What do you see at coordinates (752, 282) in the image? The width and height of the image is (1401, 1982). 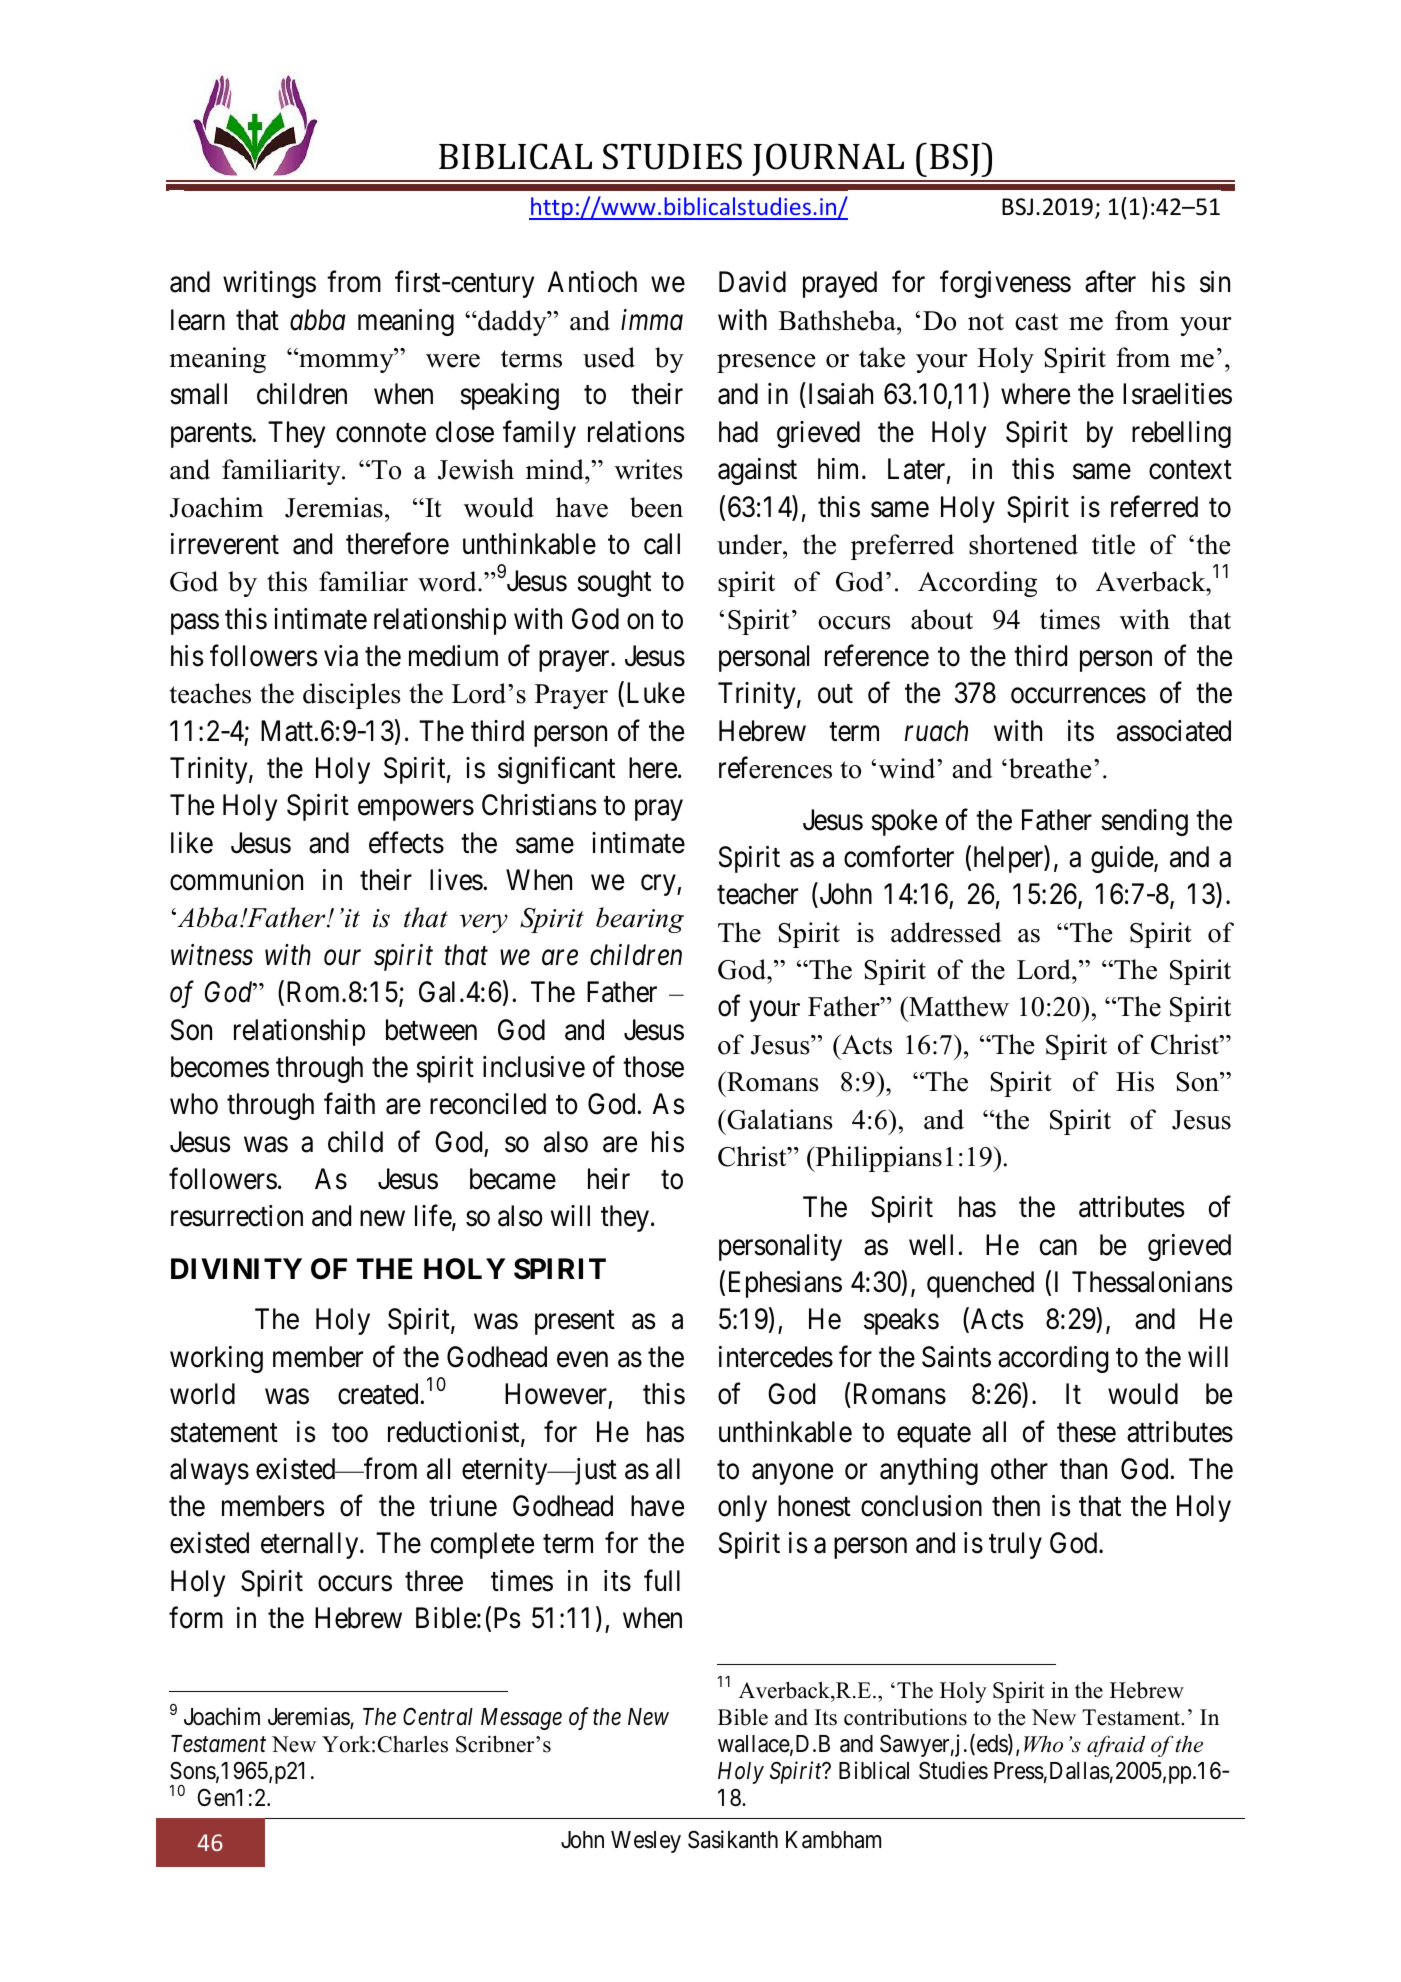 I see `David` at bounding box center [752, 282].
